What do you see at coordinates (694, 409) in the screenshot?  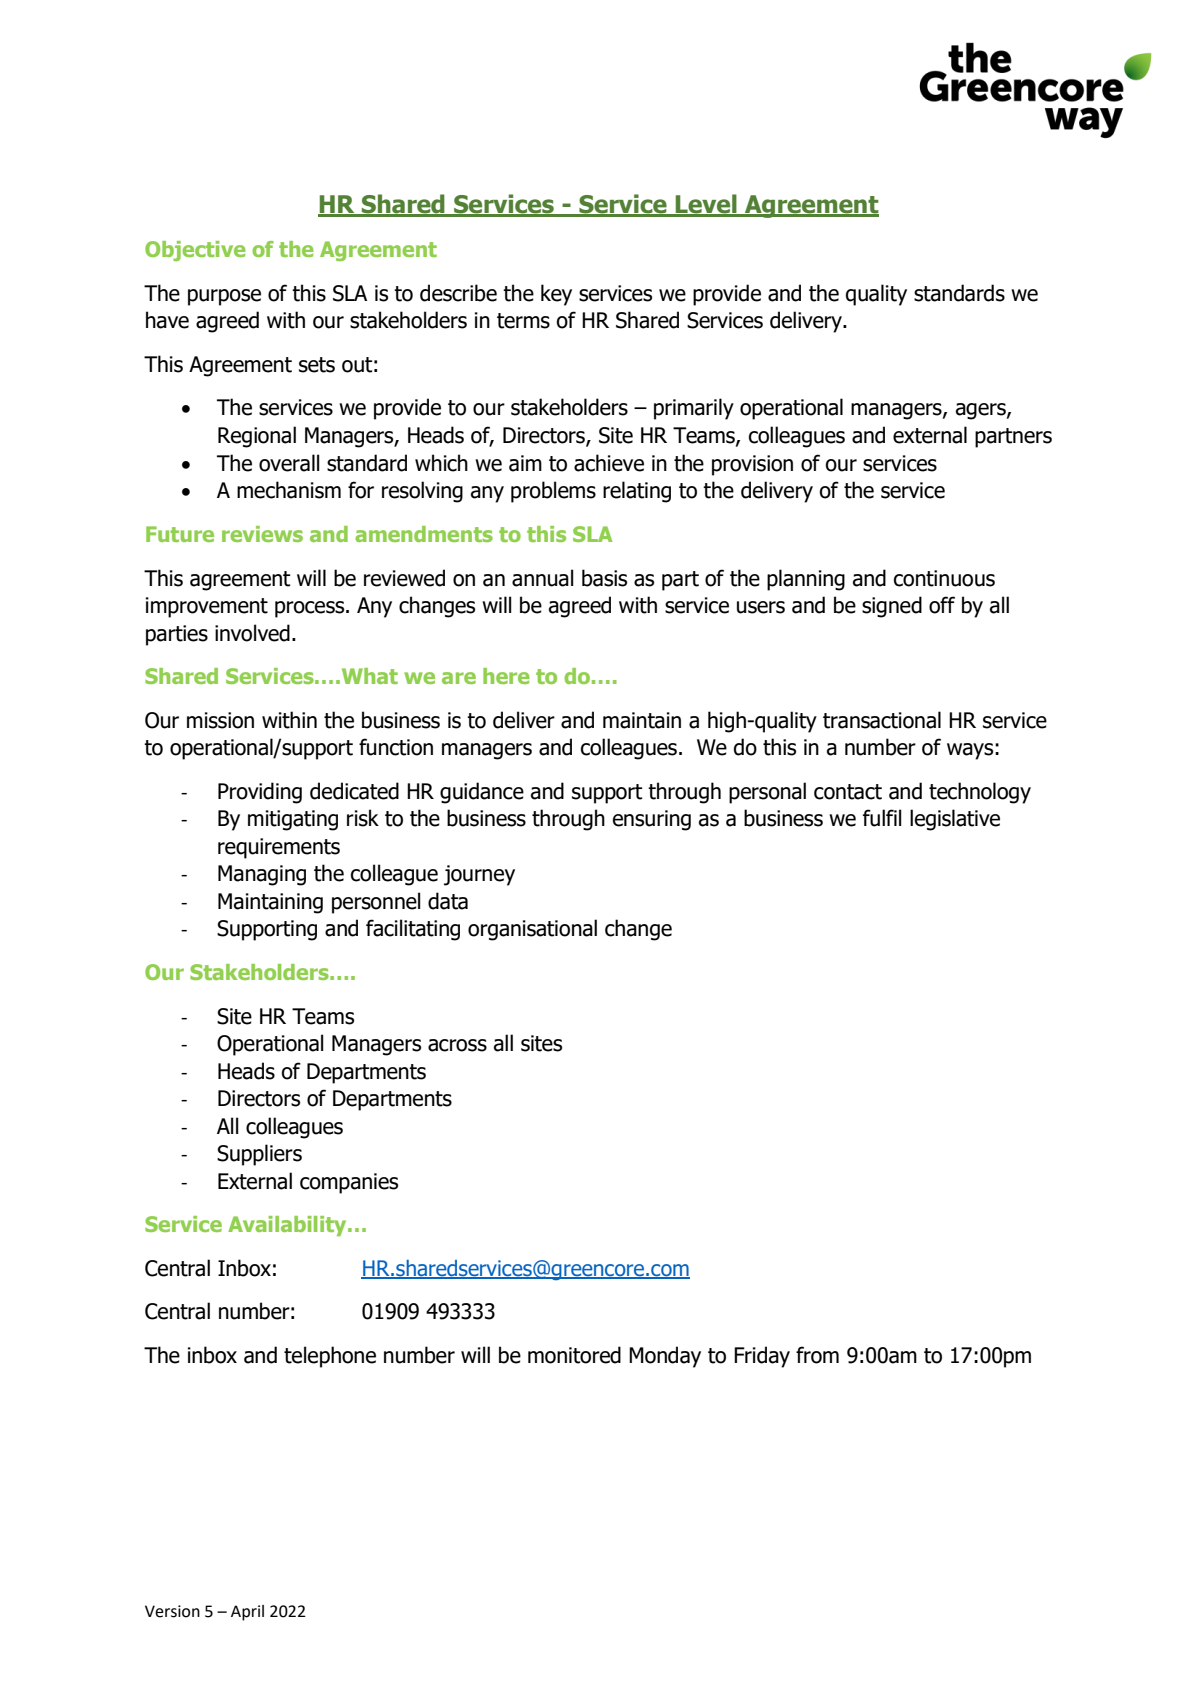 I see `primarily` at bounding box center [694, 409].
